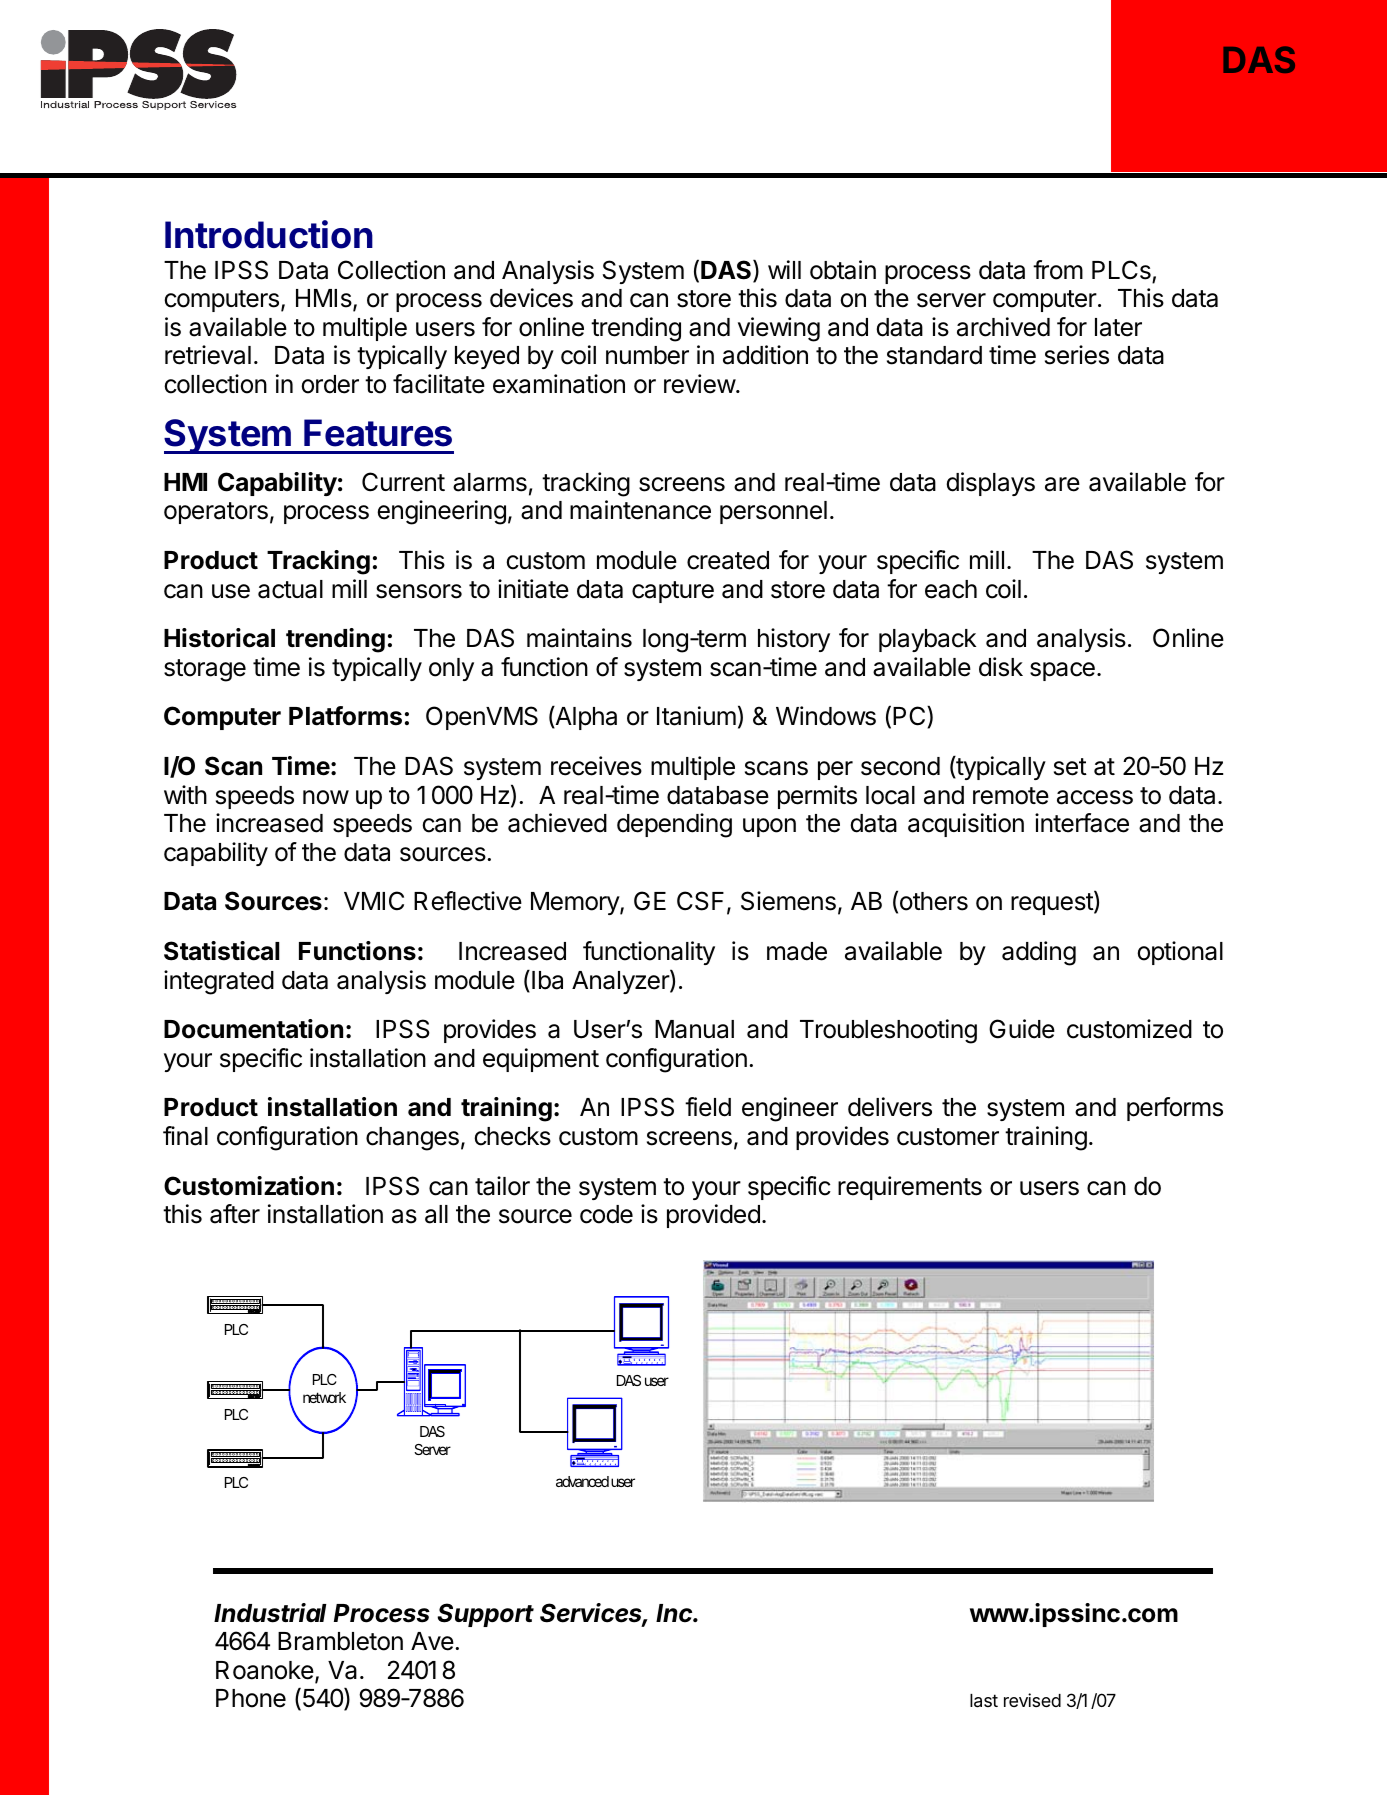  I want to click on Support, so click(485, 1615).
